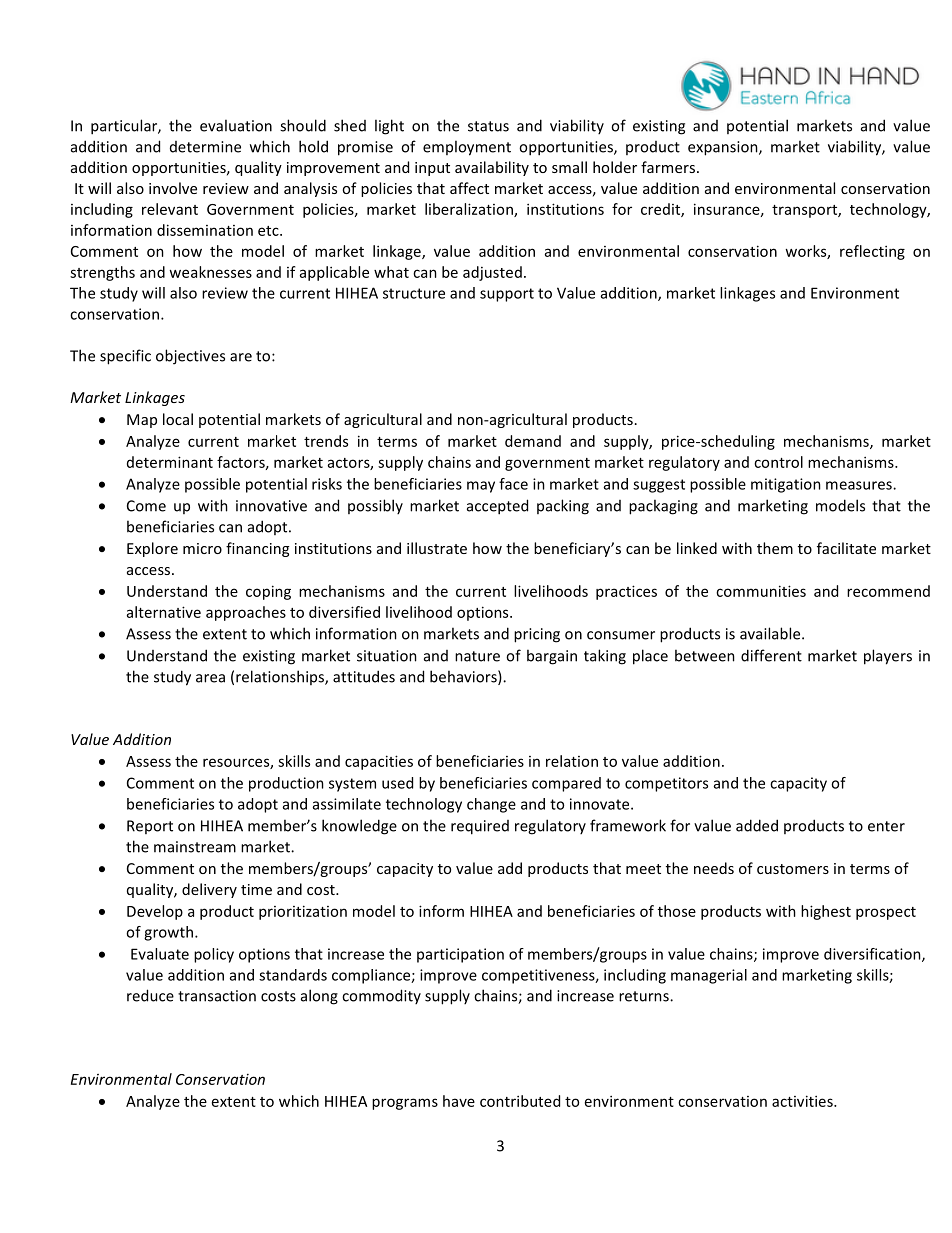 The height and width of the screenshot is (1233, 952). What do you see at coordinates (497, 507) in the screenshot?
I see `accepted` at bounding box center [497, 507].
